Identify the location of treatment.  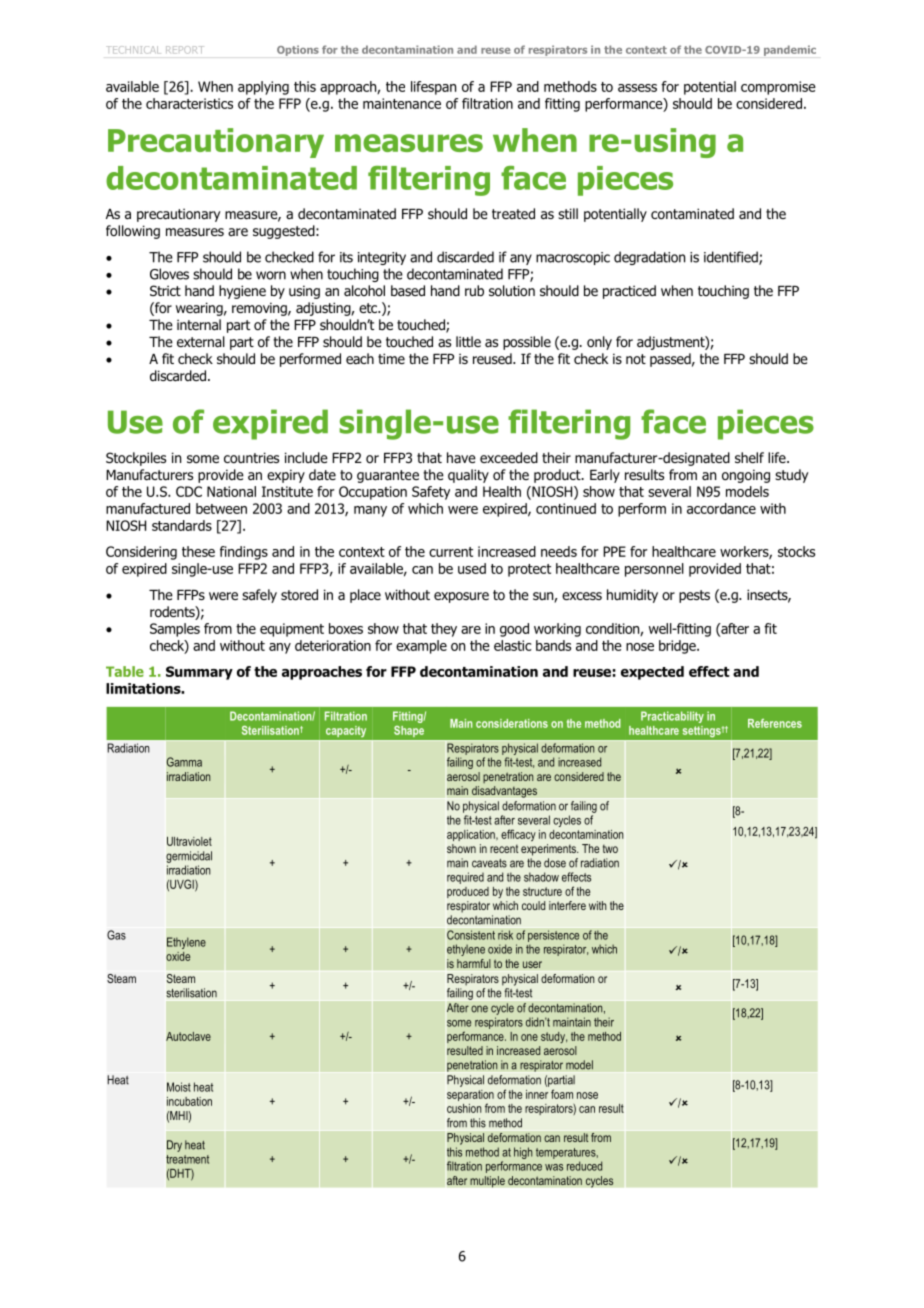
(187, 1159).
